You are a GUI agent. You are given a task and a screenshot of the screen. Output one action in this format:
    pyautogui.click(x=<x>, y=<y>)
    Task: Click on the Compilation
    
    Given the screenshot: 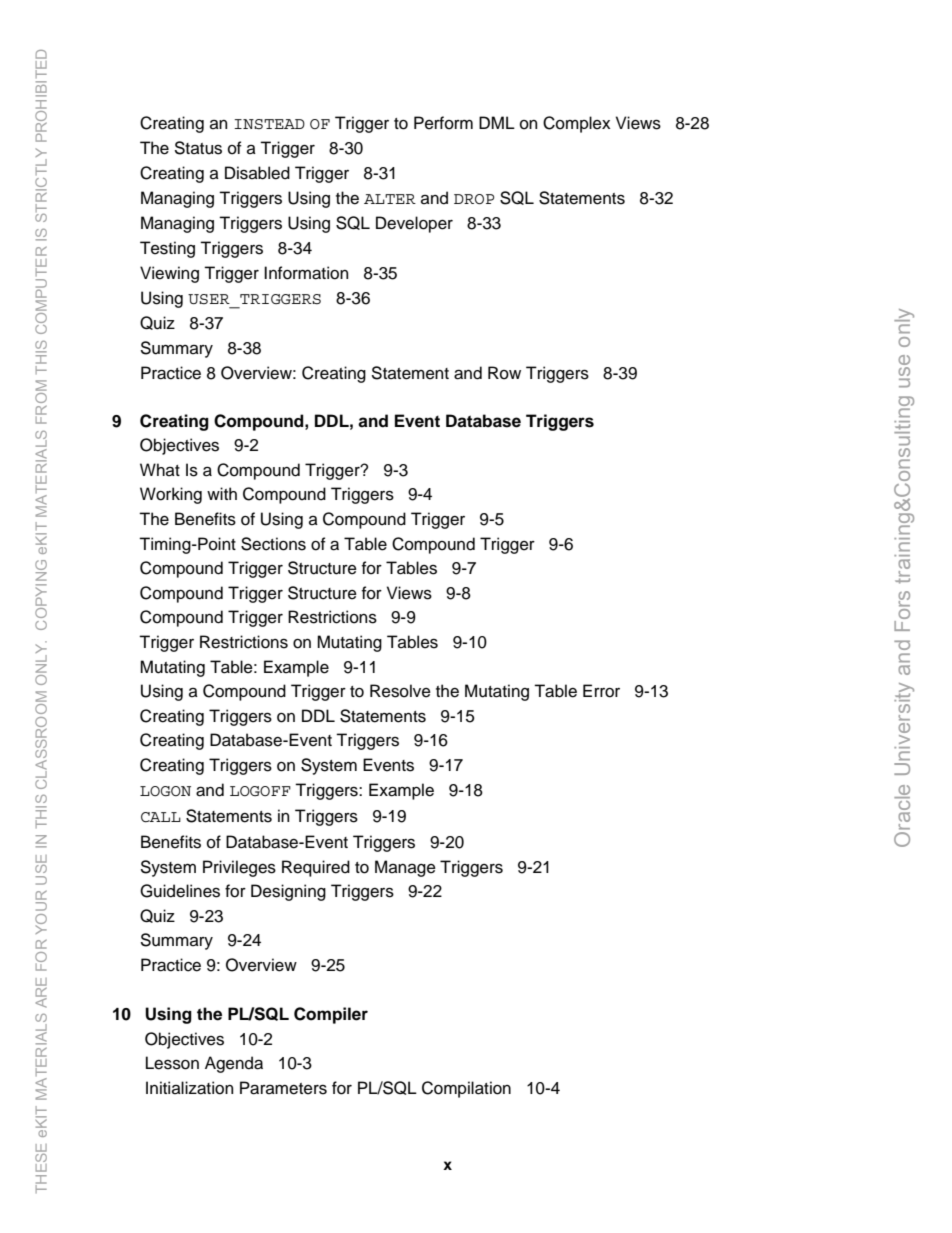 What is the action you would take?
    pyautogui.click(x=466, y=1089)
